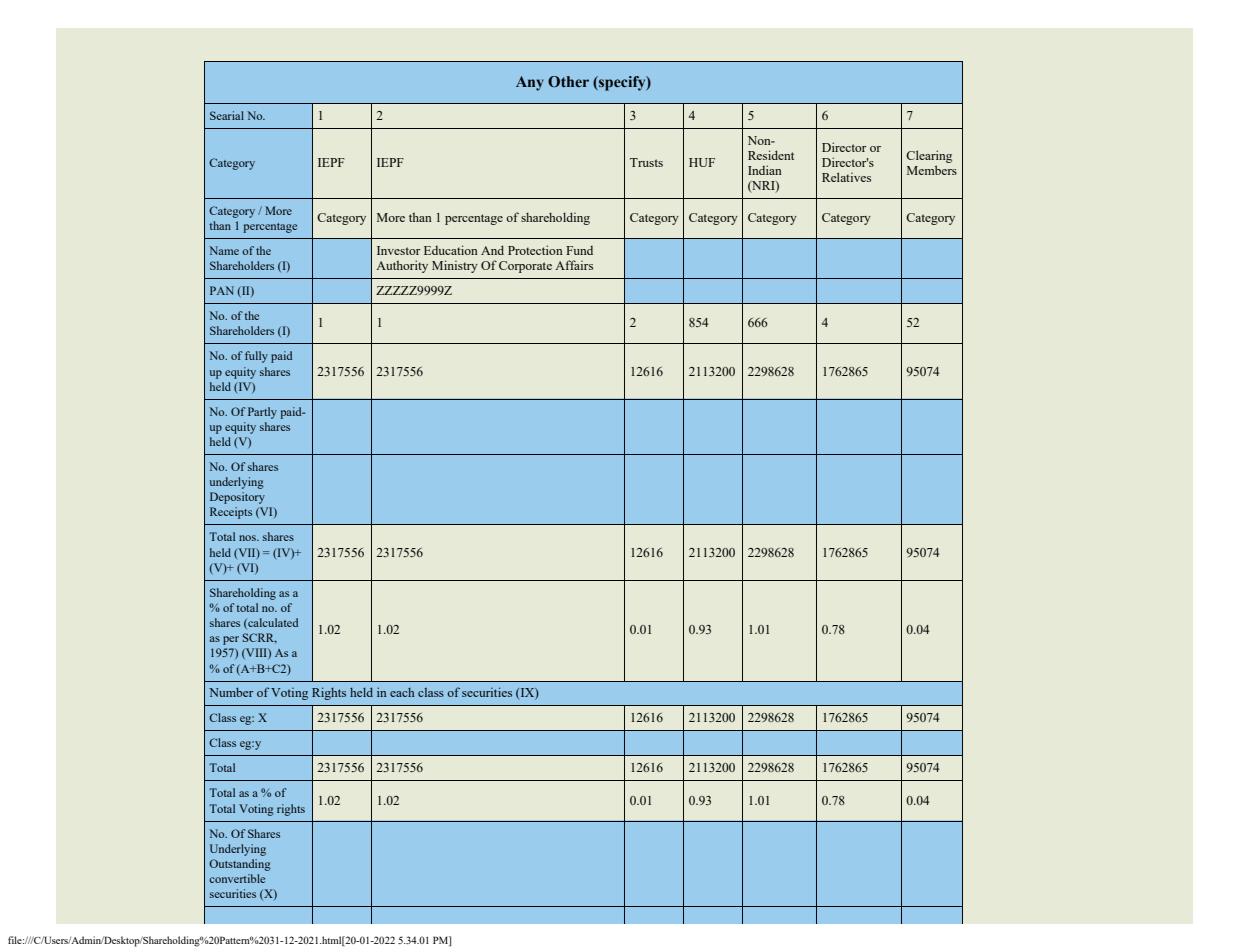  I want to click on Number, so click(231, 692).
